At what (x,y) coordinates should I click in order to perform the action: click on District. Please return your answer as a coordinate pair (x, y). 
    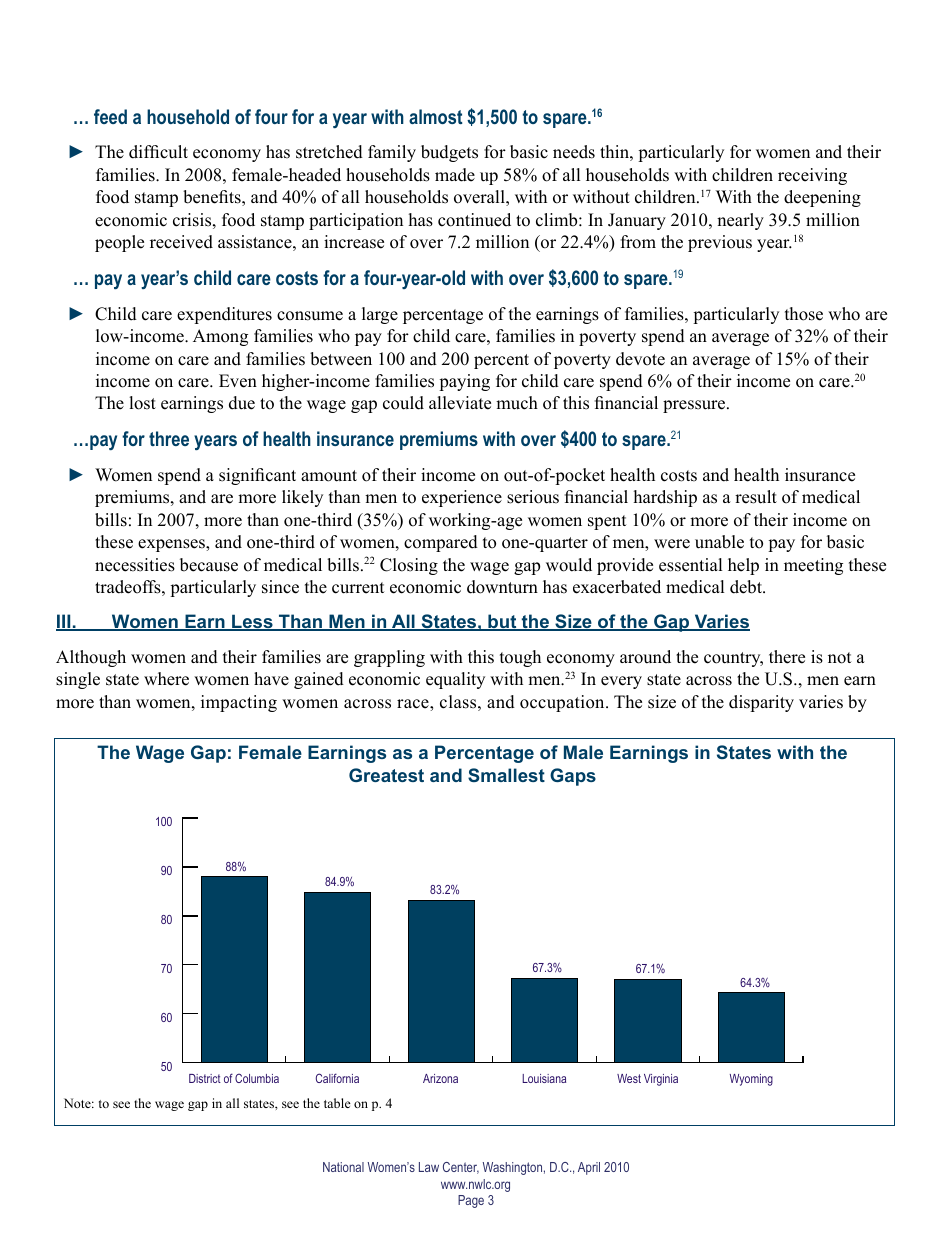
    Looking at the image, I should click on (205, 1078).
